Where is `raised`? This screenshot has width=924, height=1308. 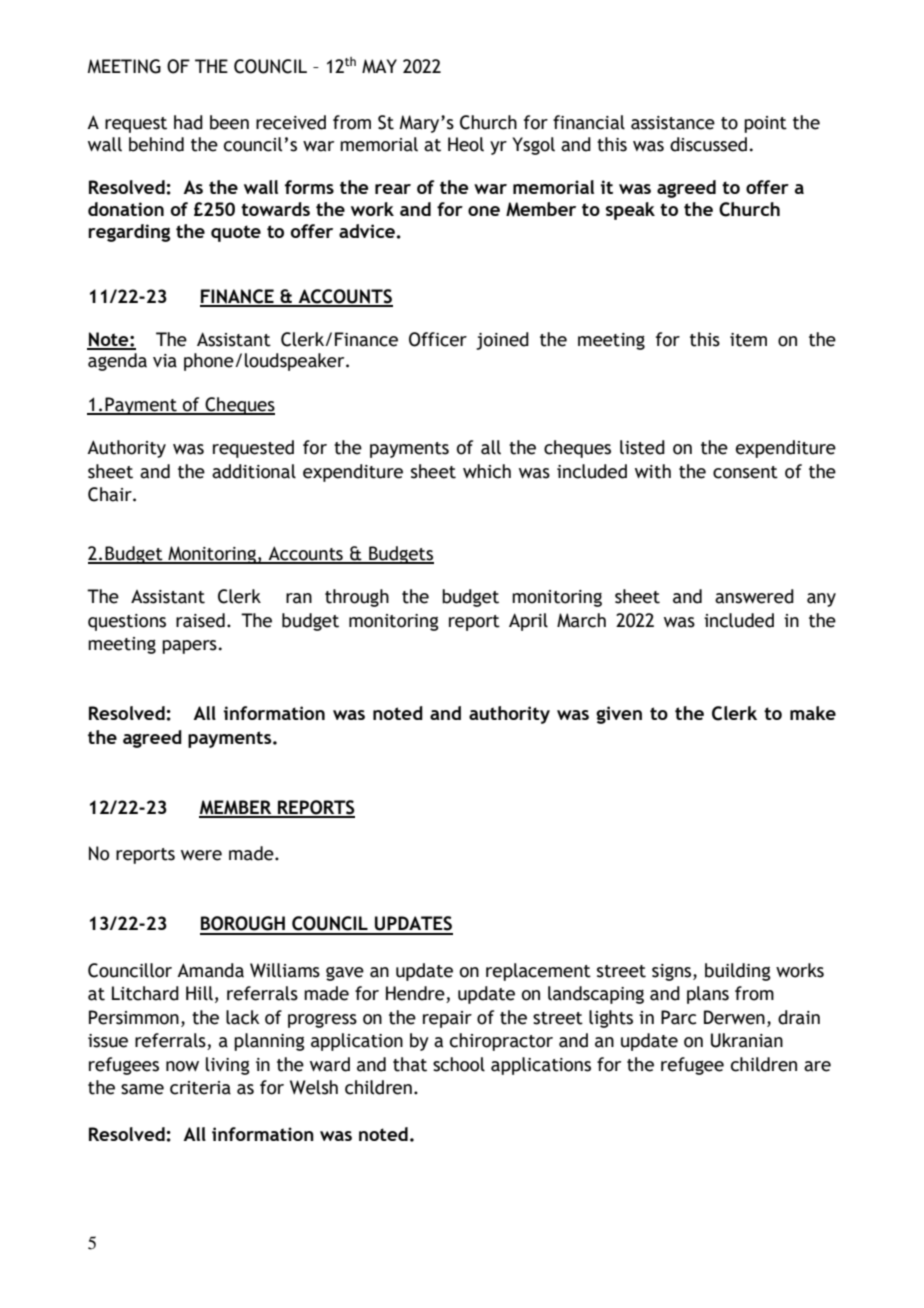 raised is located at coordinates (200, 620).
